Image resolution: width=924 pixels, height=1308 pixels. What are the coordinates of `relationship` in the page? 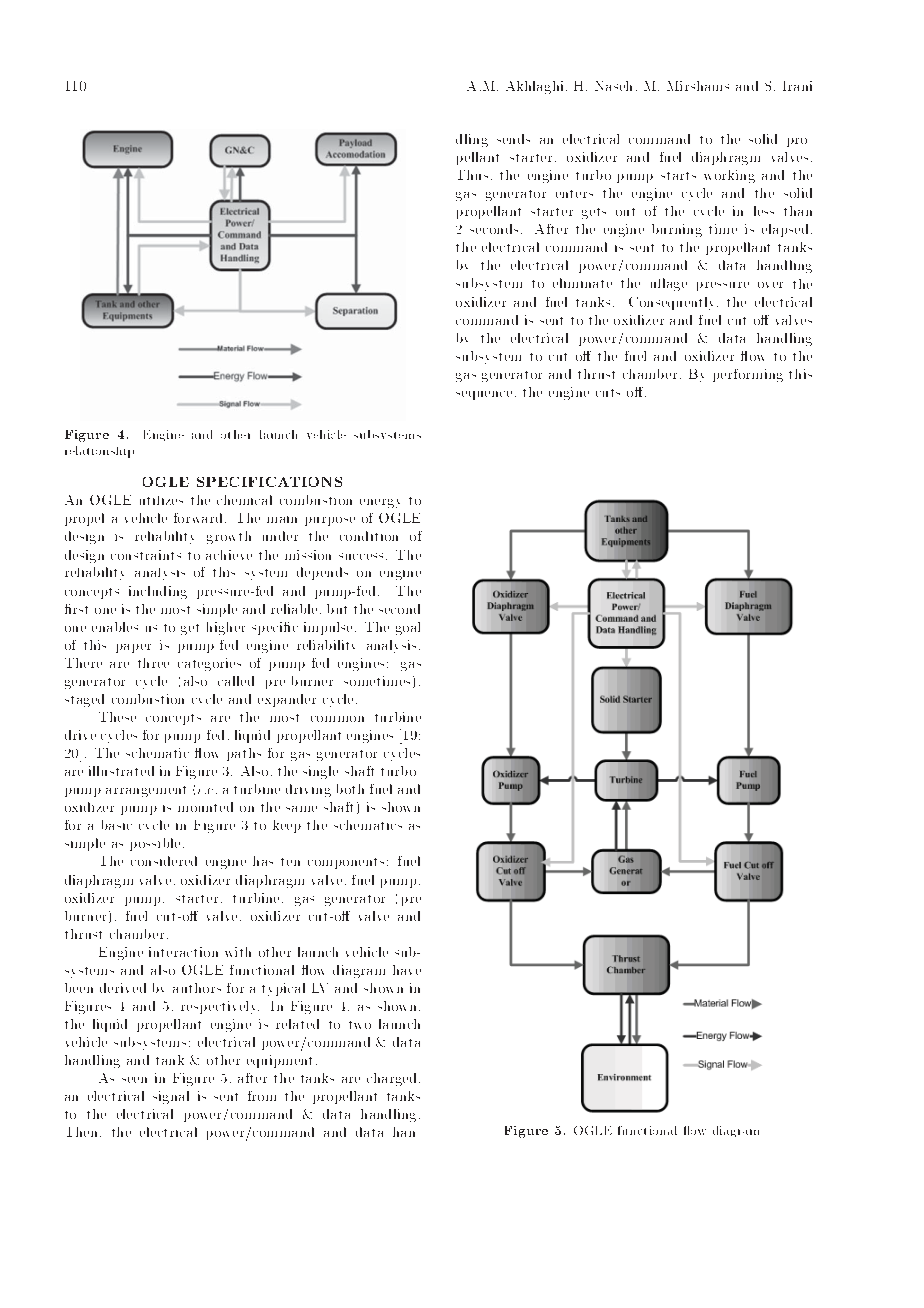 It's located at (99, 452).
